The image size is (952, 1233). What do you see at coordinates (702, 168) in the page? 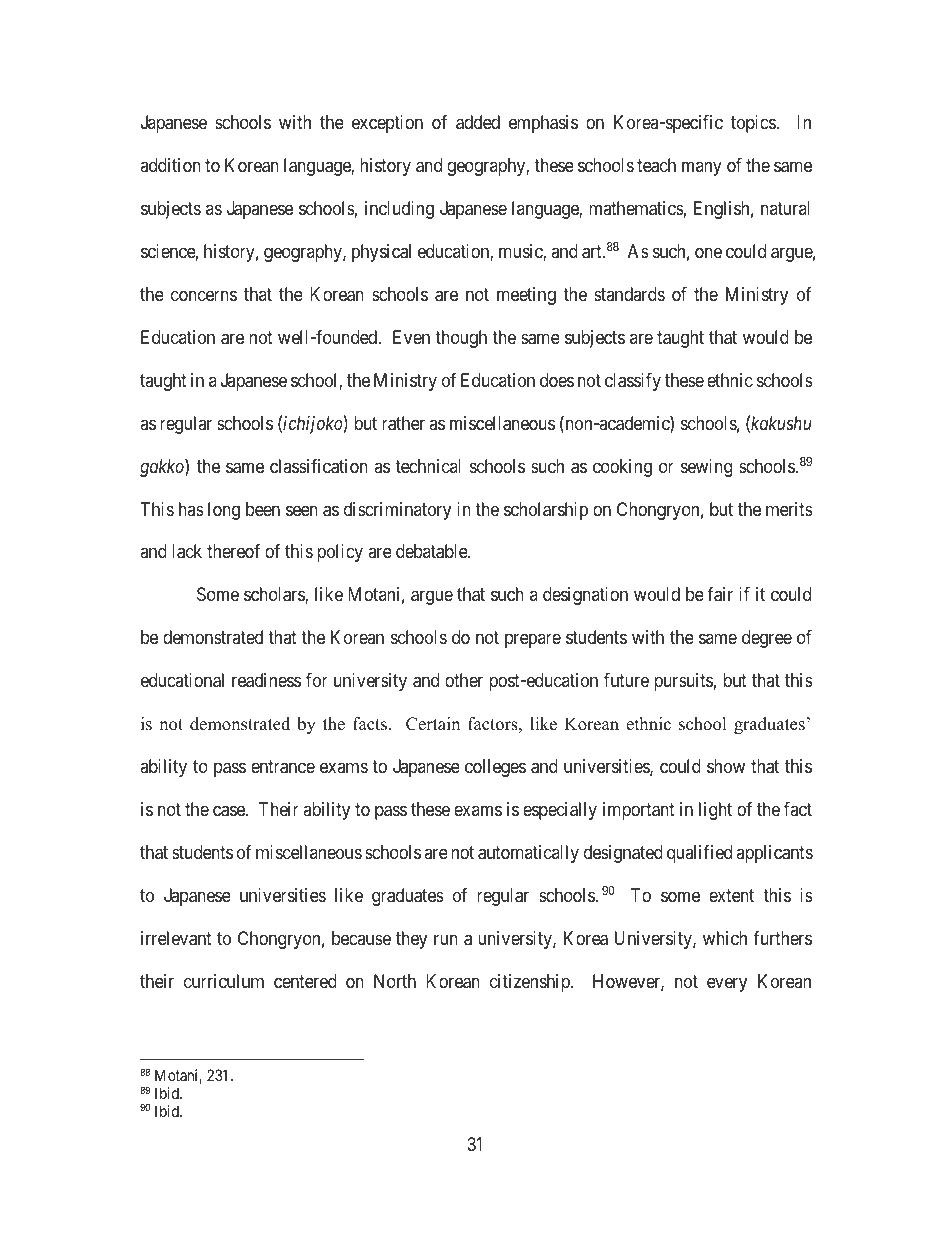
I see `many` at bounding box center [702, 168].
